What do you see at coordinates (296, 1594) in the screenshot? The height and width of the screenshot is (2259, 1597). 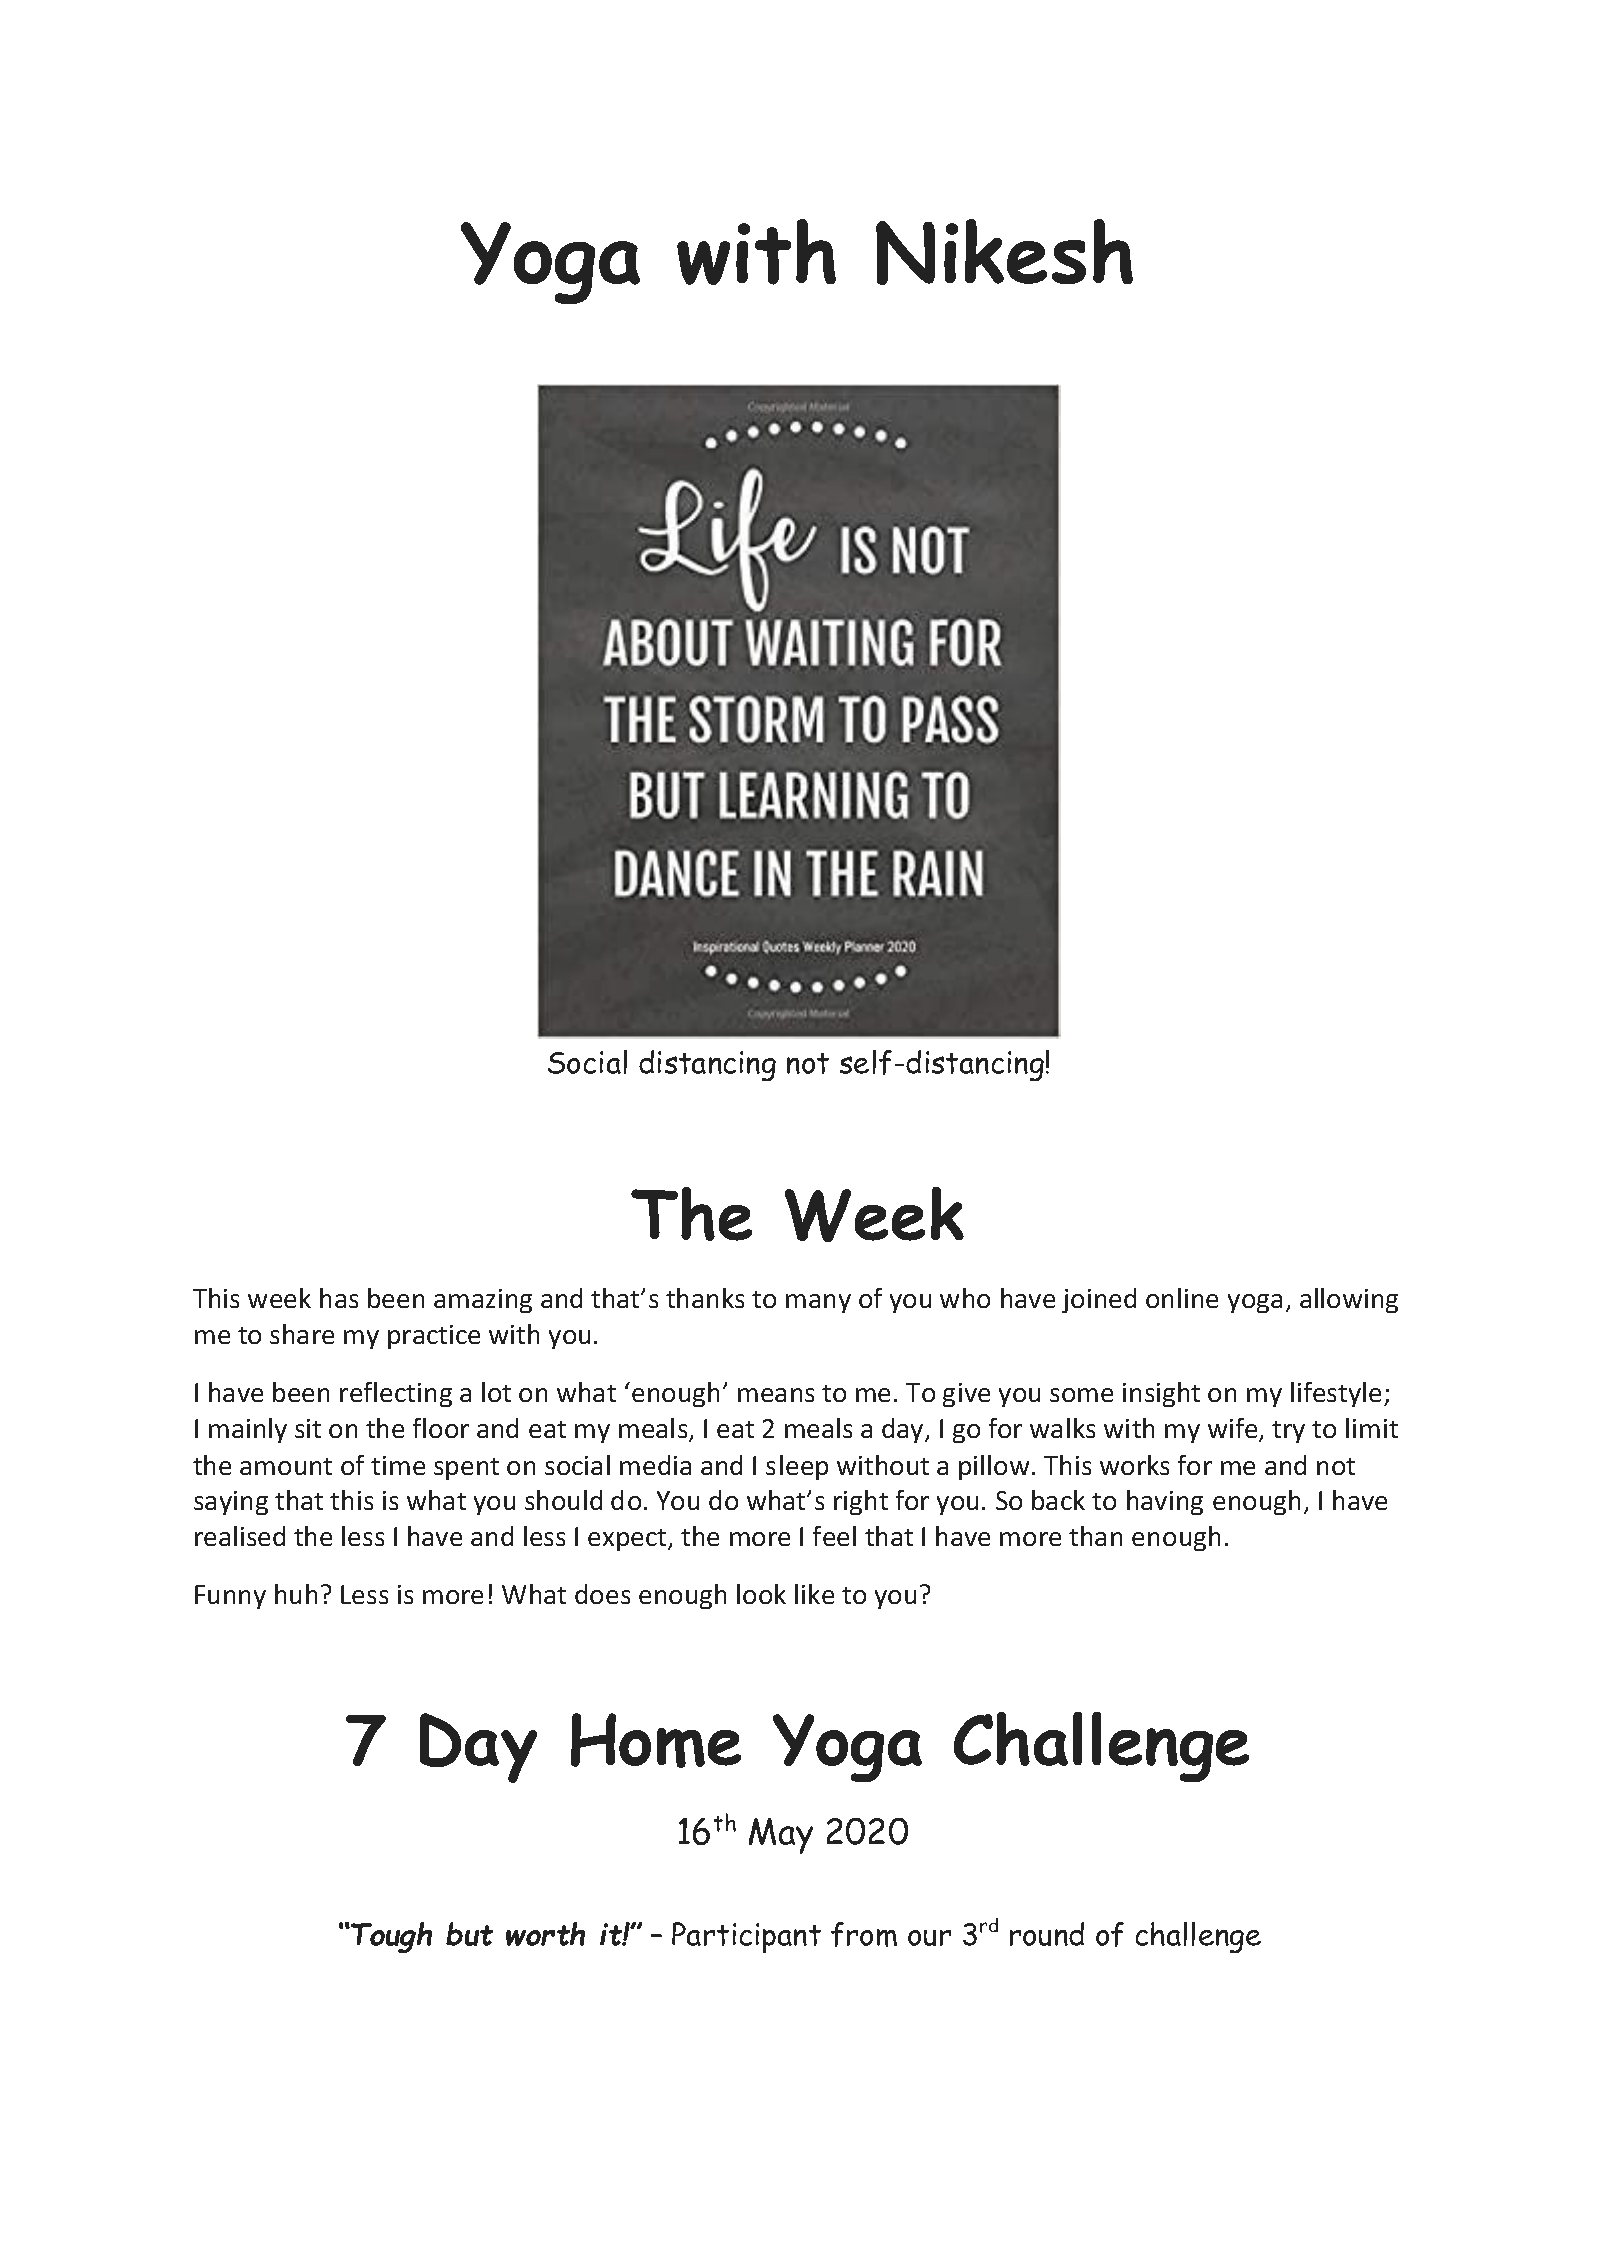 I see `huh` at bounding box center [296, 1594].
